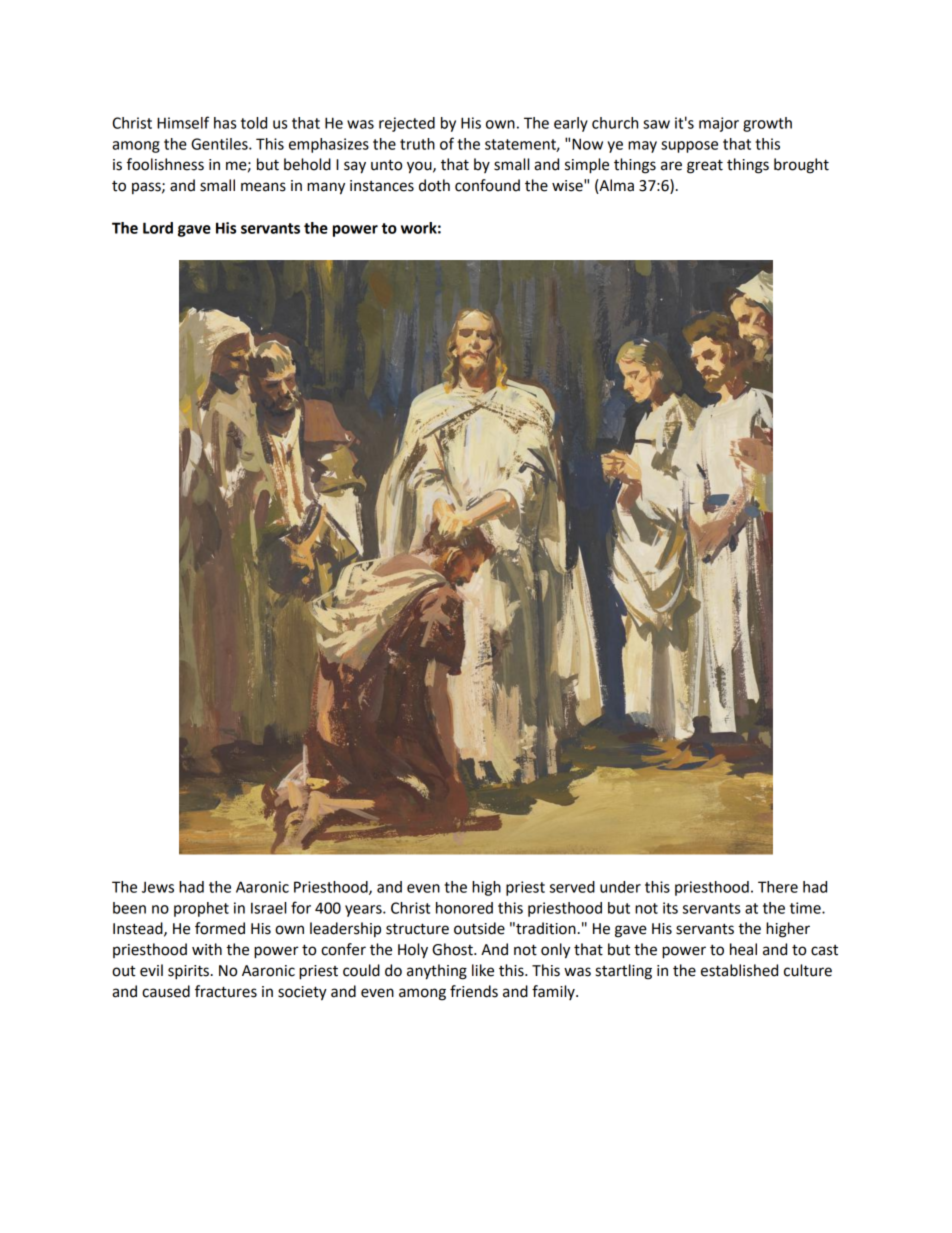 This document has height=1233, width=952. What do you see at coordinates (263, 187) in the document?
I see `means` at bounding box center [263, 187].
